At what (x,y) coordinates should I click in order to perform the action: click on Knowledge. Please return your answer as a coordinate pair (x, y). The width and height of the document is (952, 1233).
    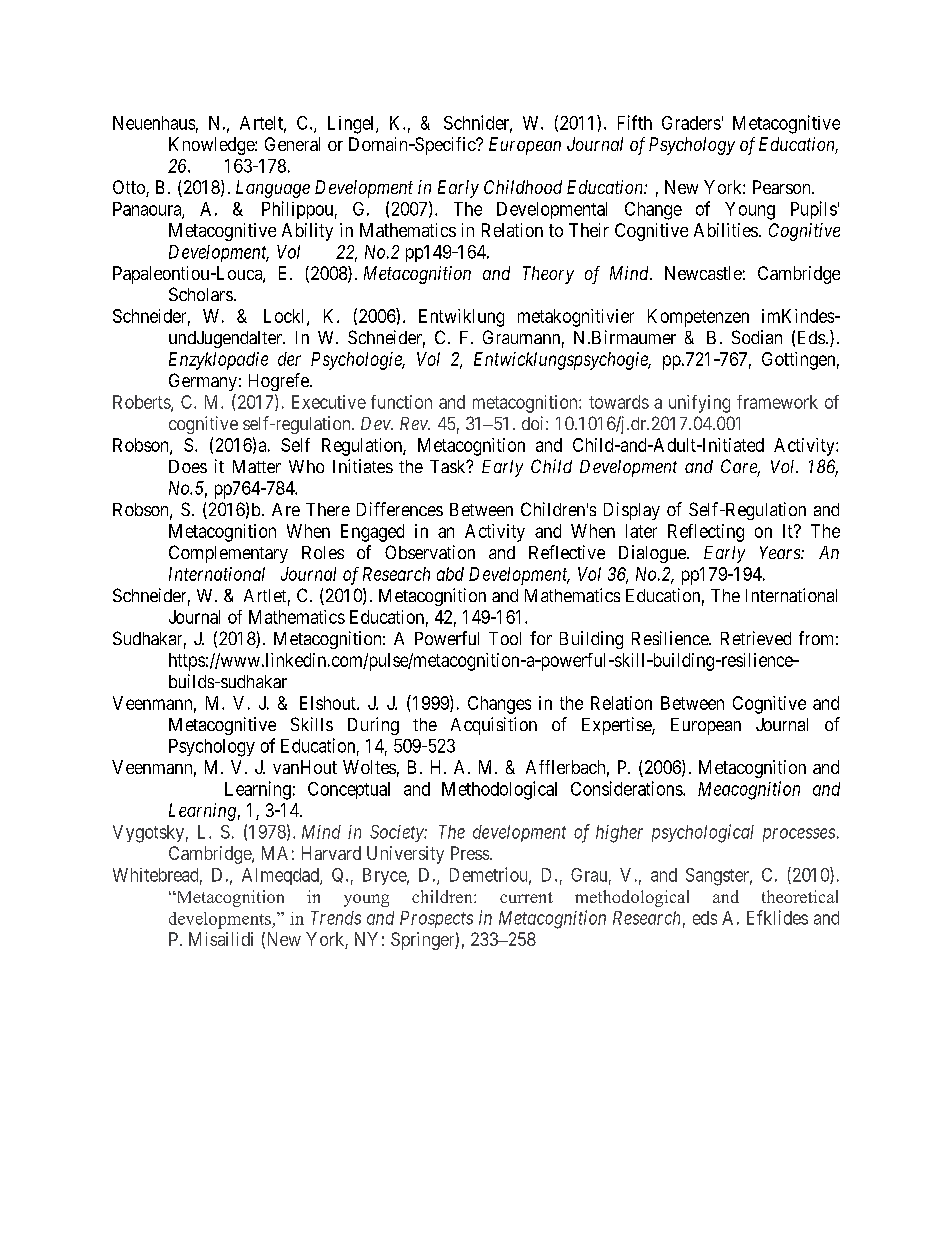
    Looking at the image, I should click on (212, 146).
